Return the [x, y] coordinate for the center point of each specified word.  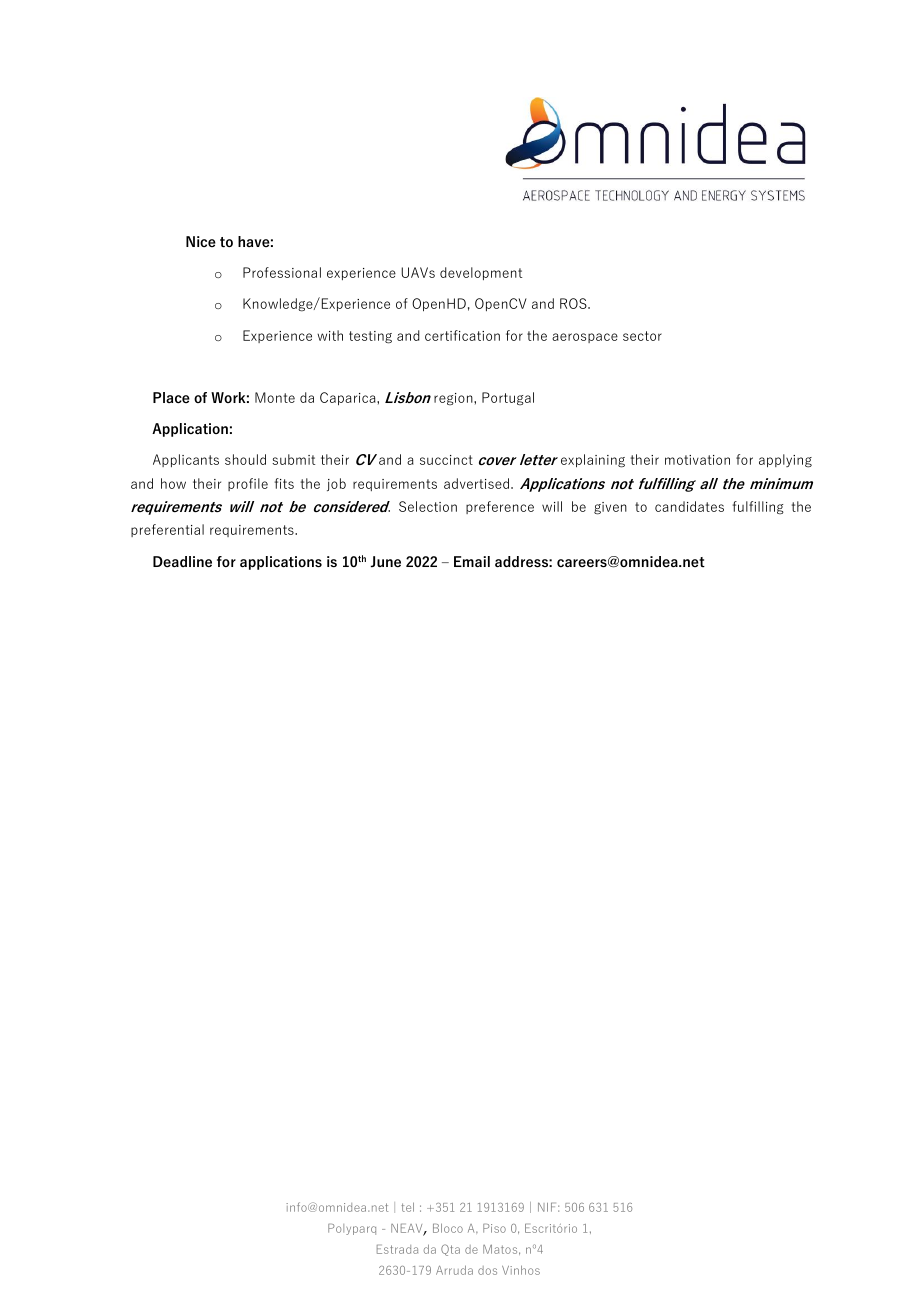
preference [500, 507]
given [610, 508]
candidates [689, 506]
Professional [282, 272]
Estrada [397, 1249]
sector [642, 336]
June [386, 562]
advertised [478, 483]
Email [472, 561]
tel [407, 1207]
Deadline [182, 561]
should [245, 459]
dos [487, 1270]
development [481, 273]
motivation [697, 460]
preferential [167, 530]
